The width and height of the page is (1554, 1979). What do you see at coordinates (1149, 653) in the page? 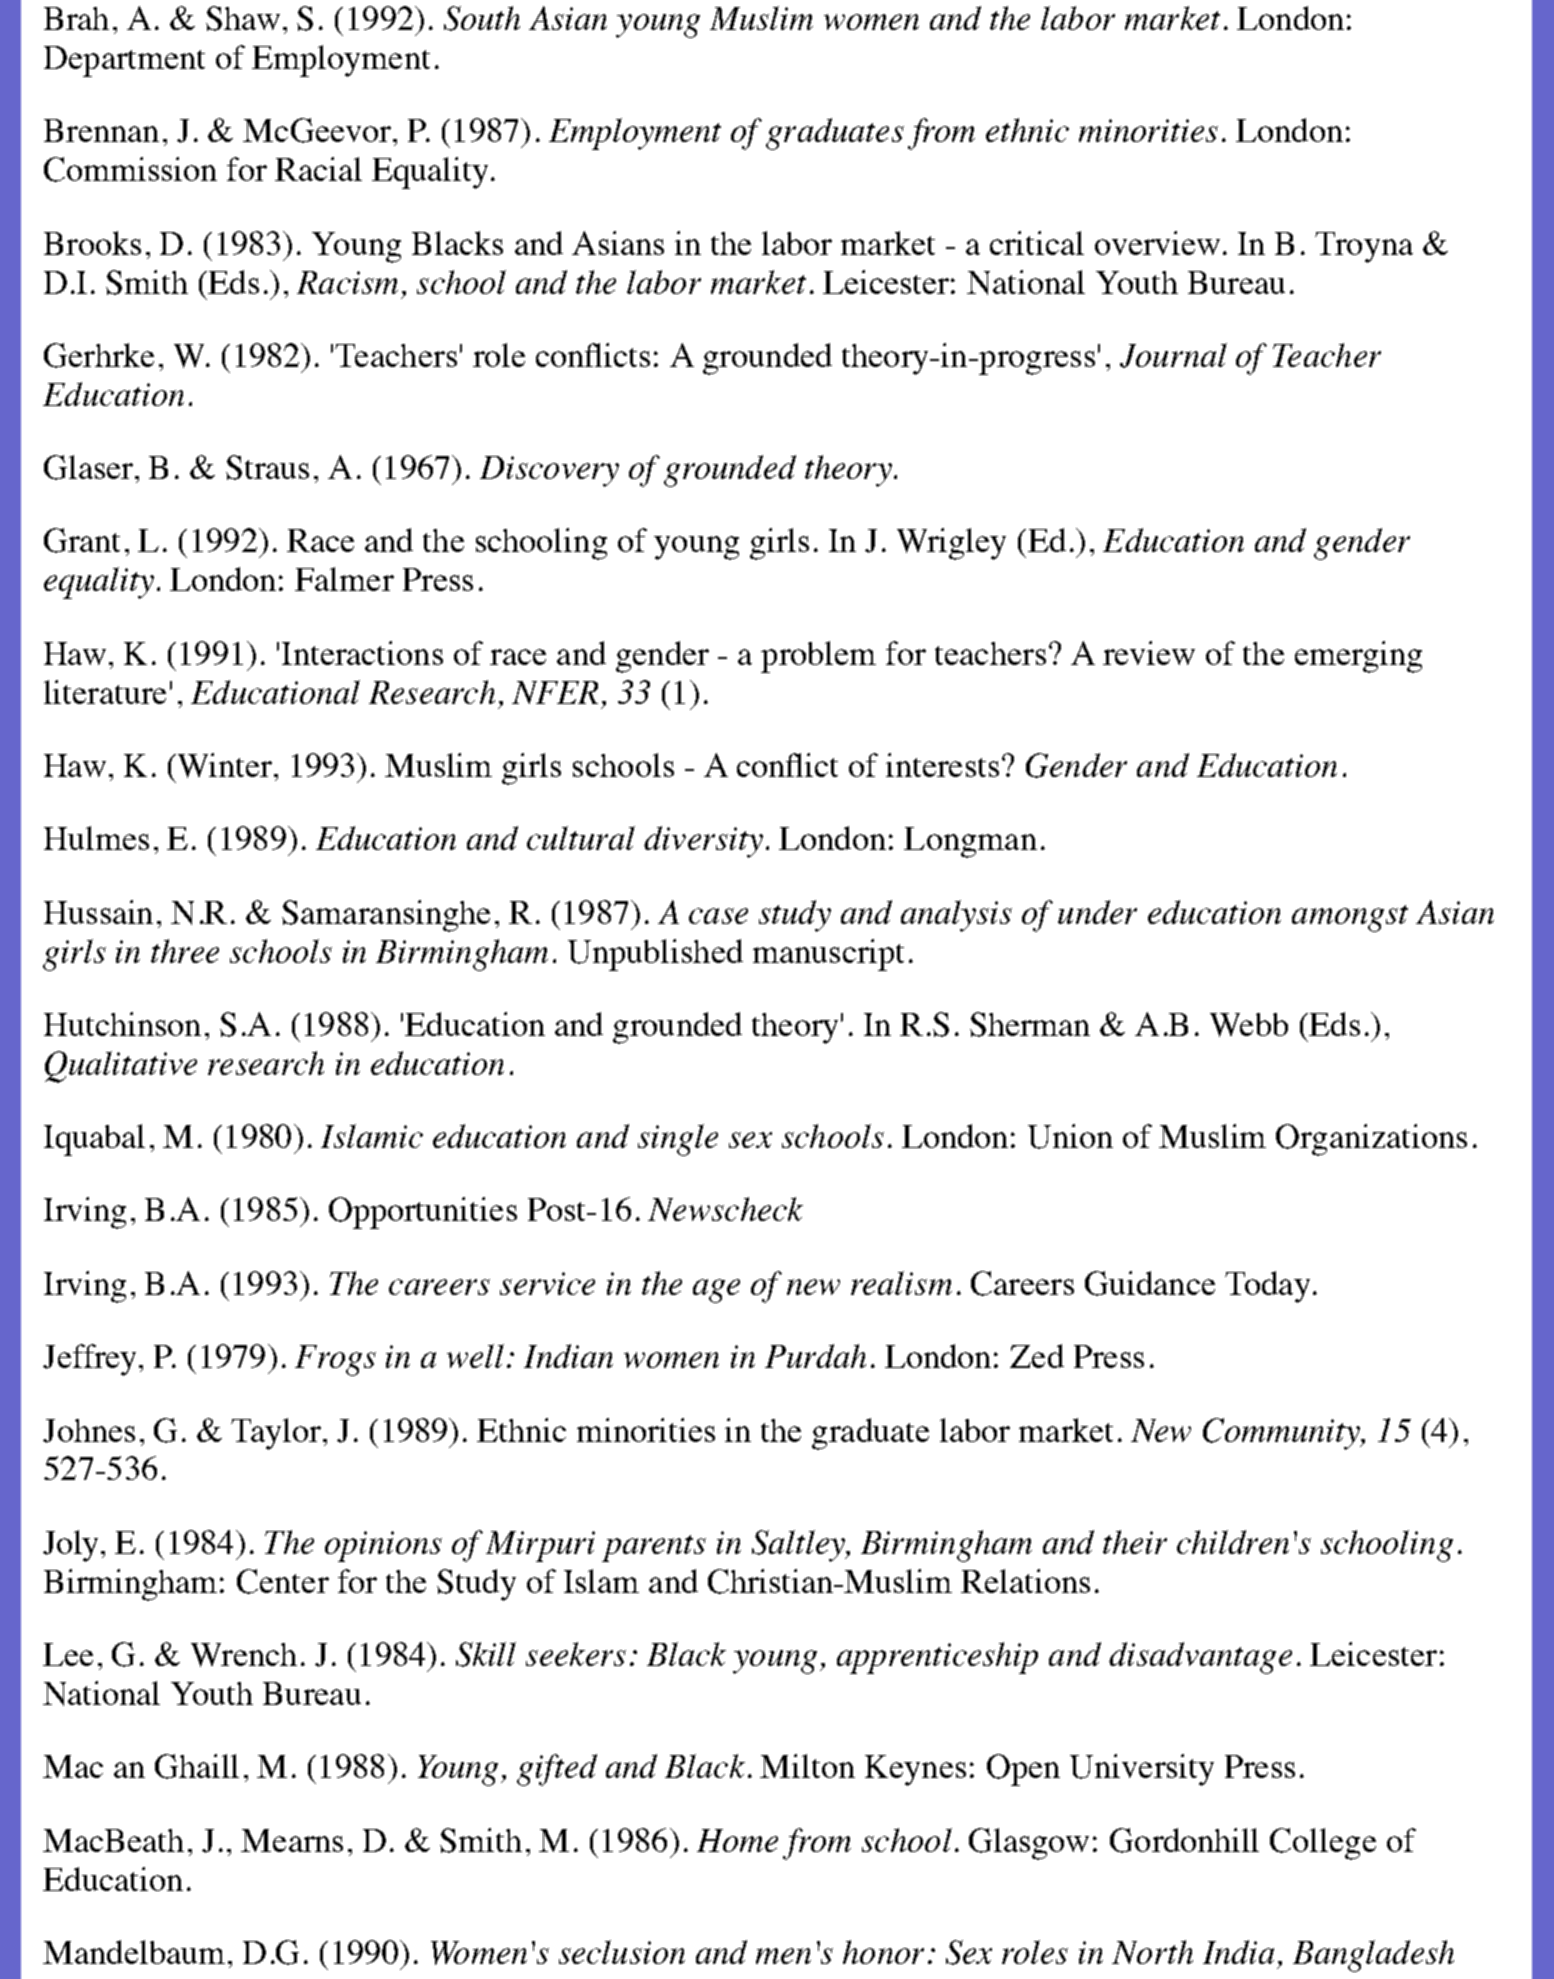
I see `review` at bounding box center [1149, 653].
